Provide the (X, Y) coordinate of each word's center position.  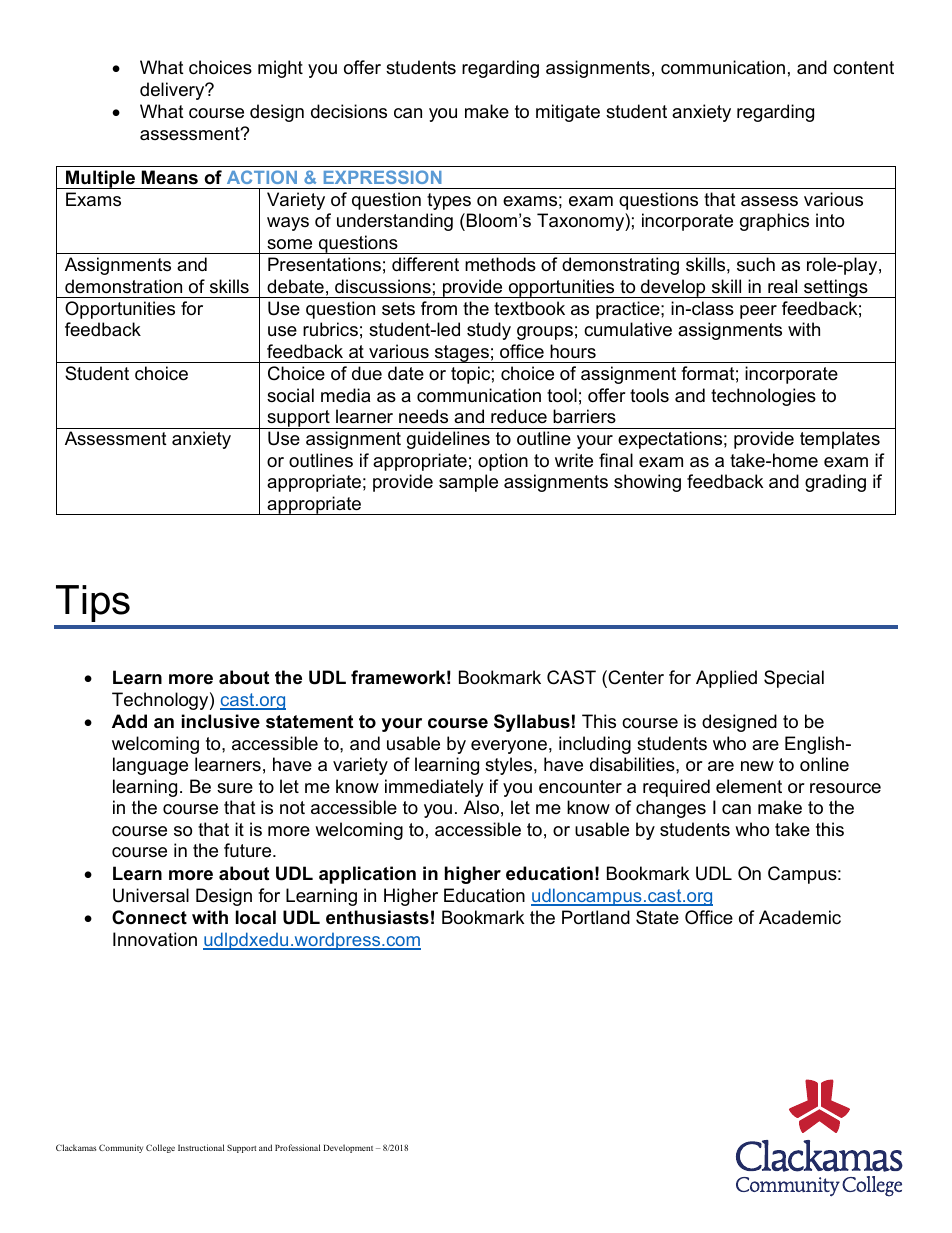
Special (794, 679)
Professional (297, 1147)
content (863, 68)
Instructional (201, 1147)
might (280, 69)
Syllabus (532, 723)
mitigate (568, 113)
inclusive (221, 721)
